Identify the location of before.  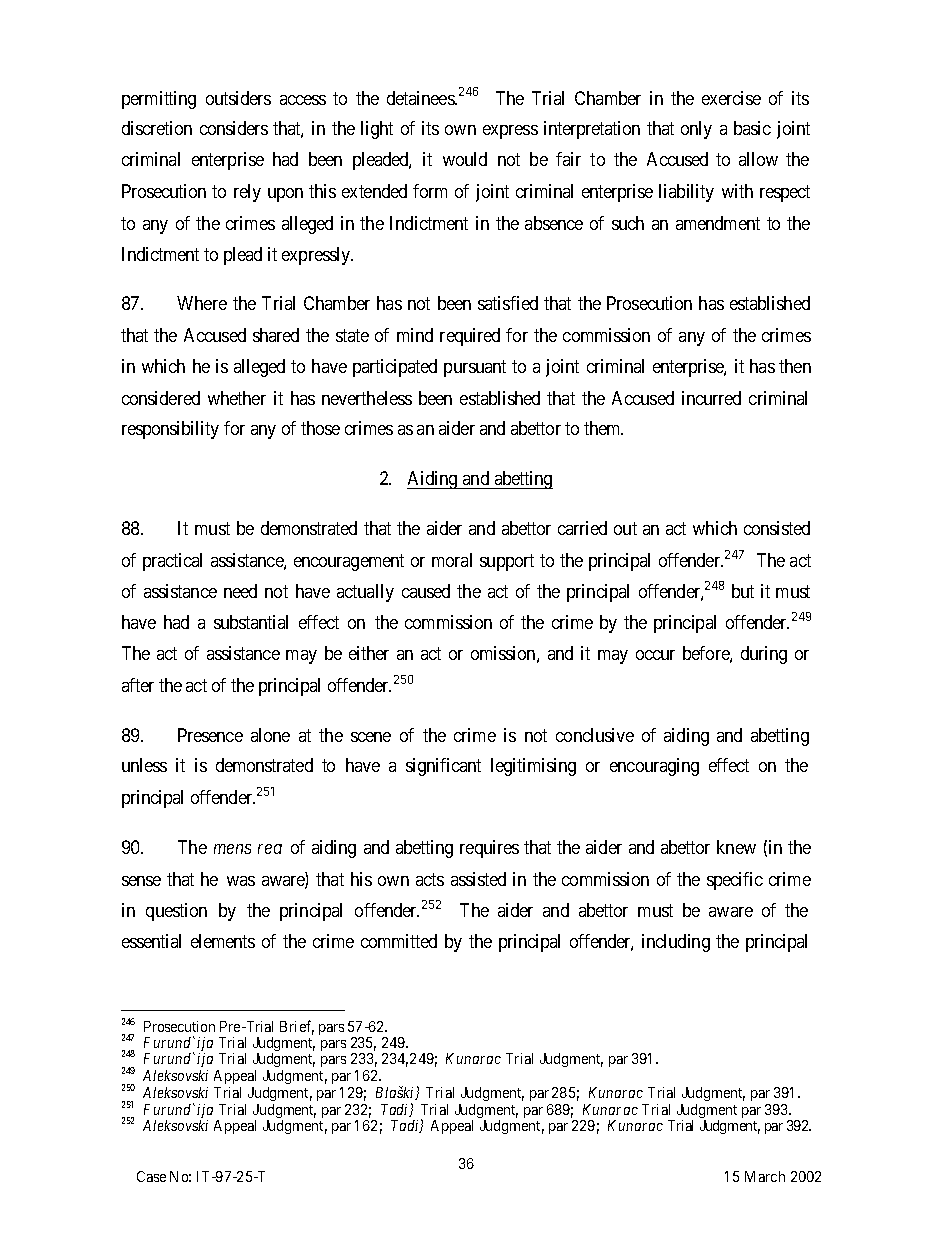
(707, 654).
